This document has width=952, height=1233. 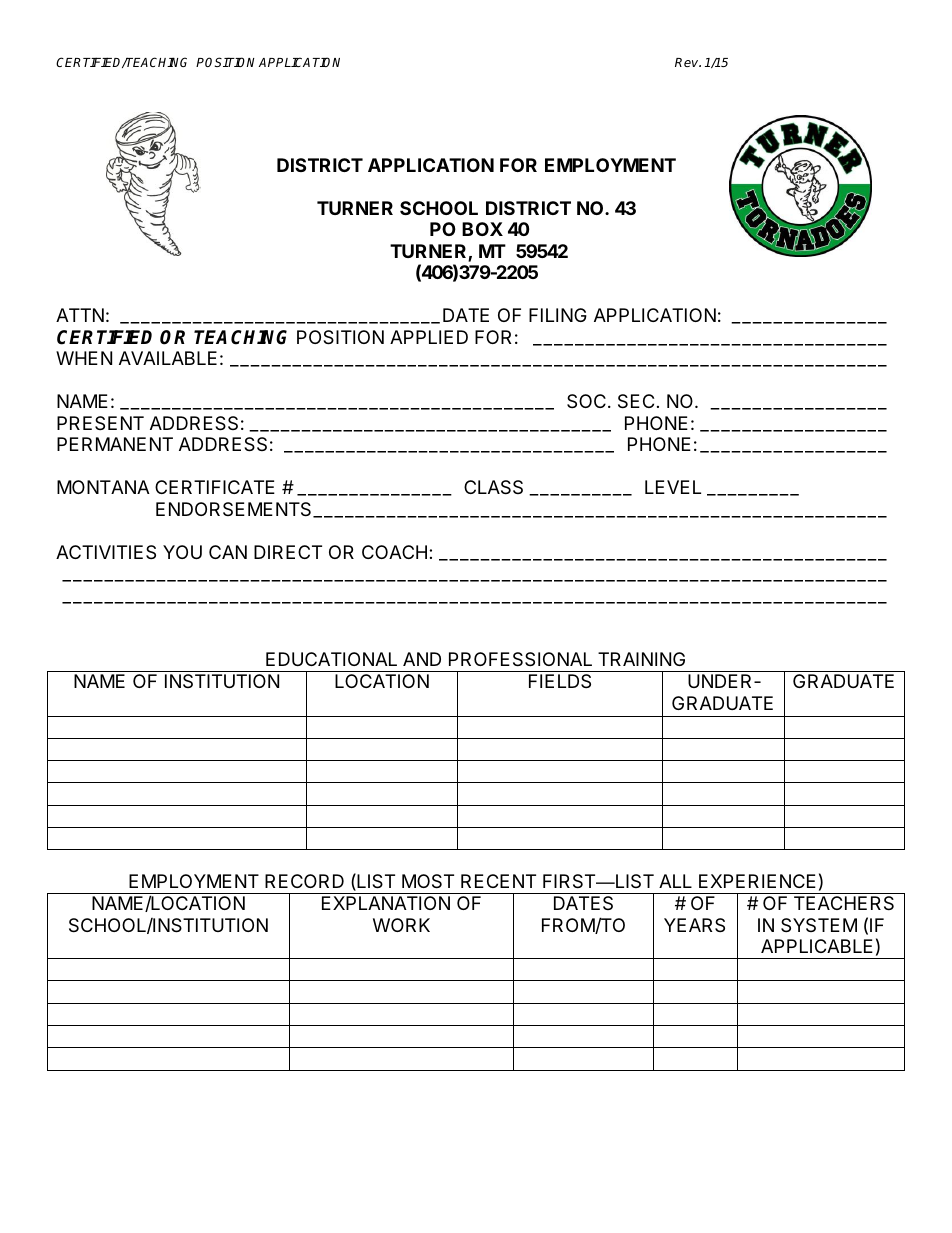 I want to click on RECORD, so click(x=304, y=881).
